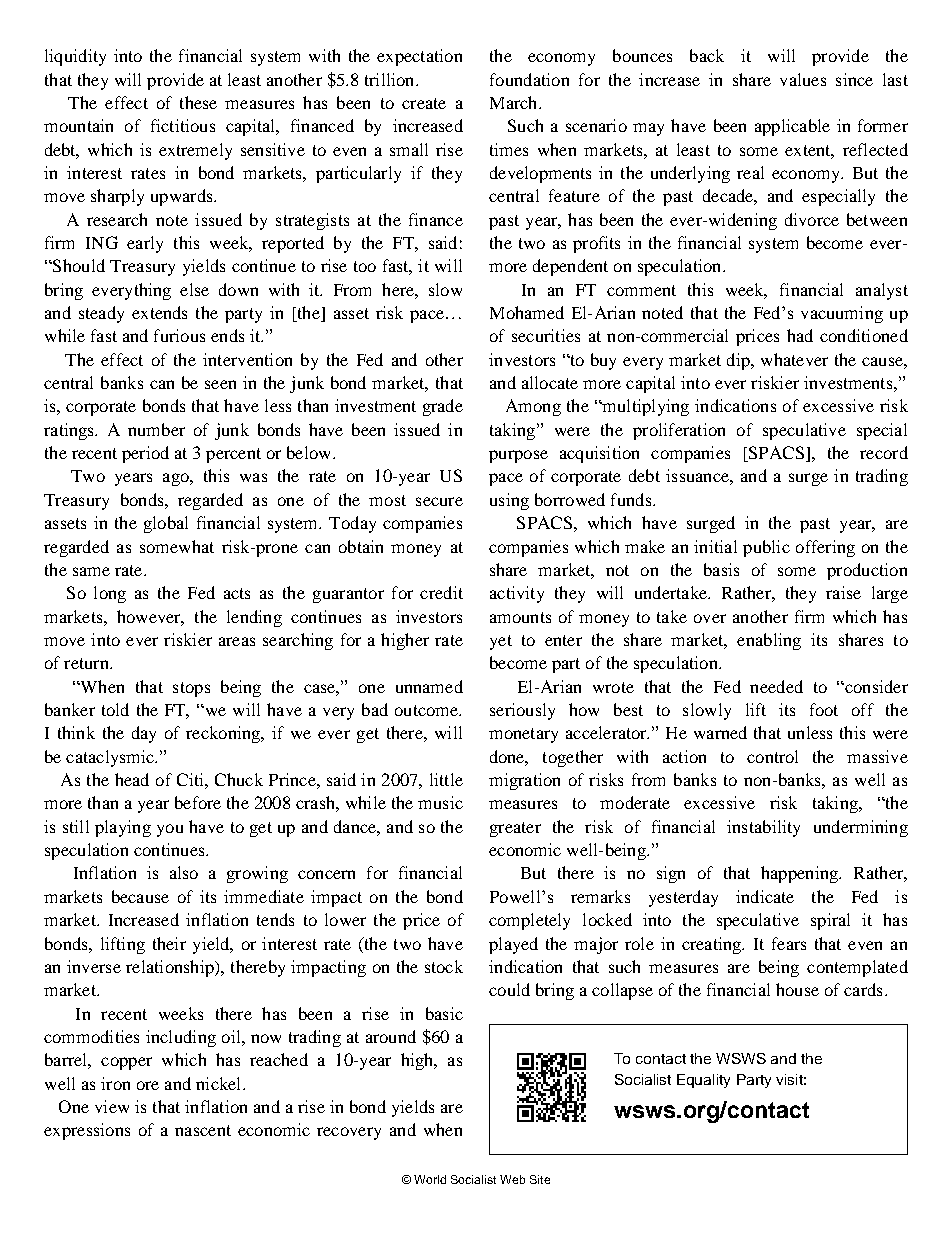 This screenshot has height=1233, width=952. I want to click on these, so click(198, 102).
